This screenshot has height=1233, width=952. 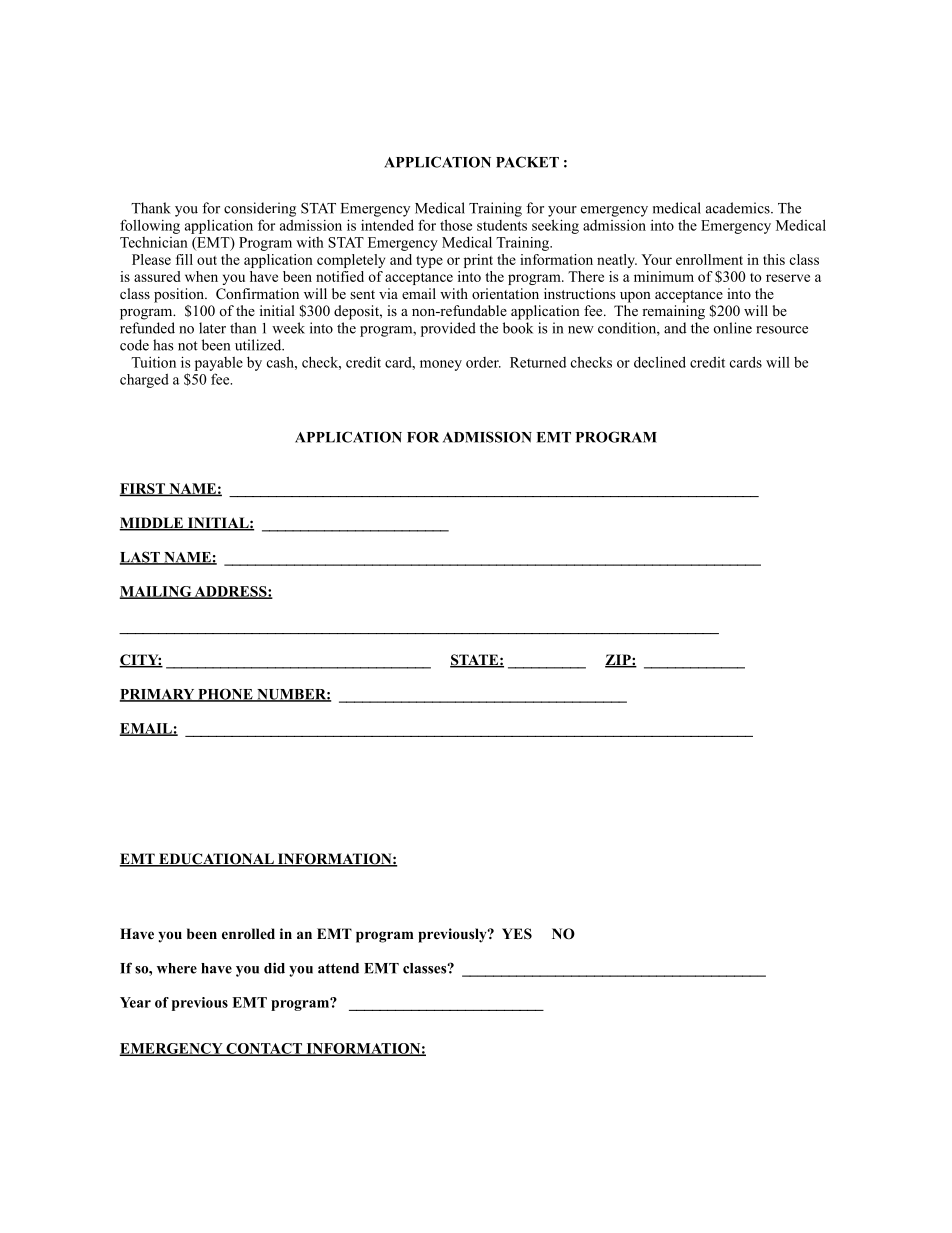 What do you see at coordinates (660, 362) in the screenshot?
I see `declined` at bounding box center [660, 362].
